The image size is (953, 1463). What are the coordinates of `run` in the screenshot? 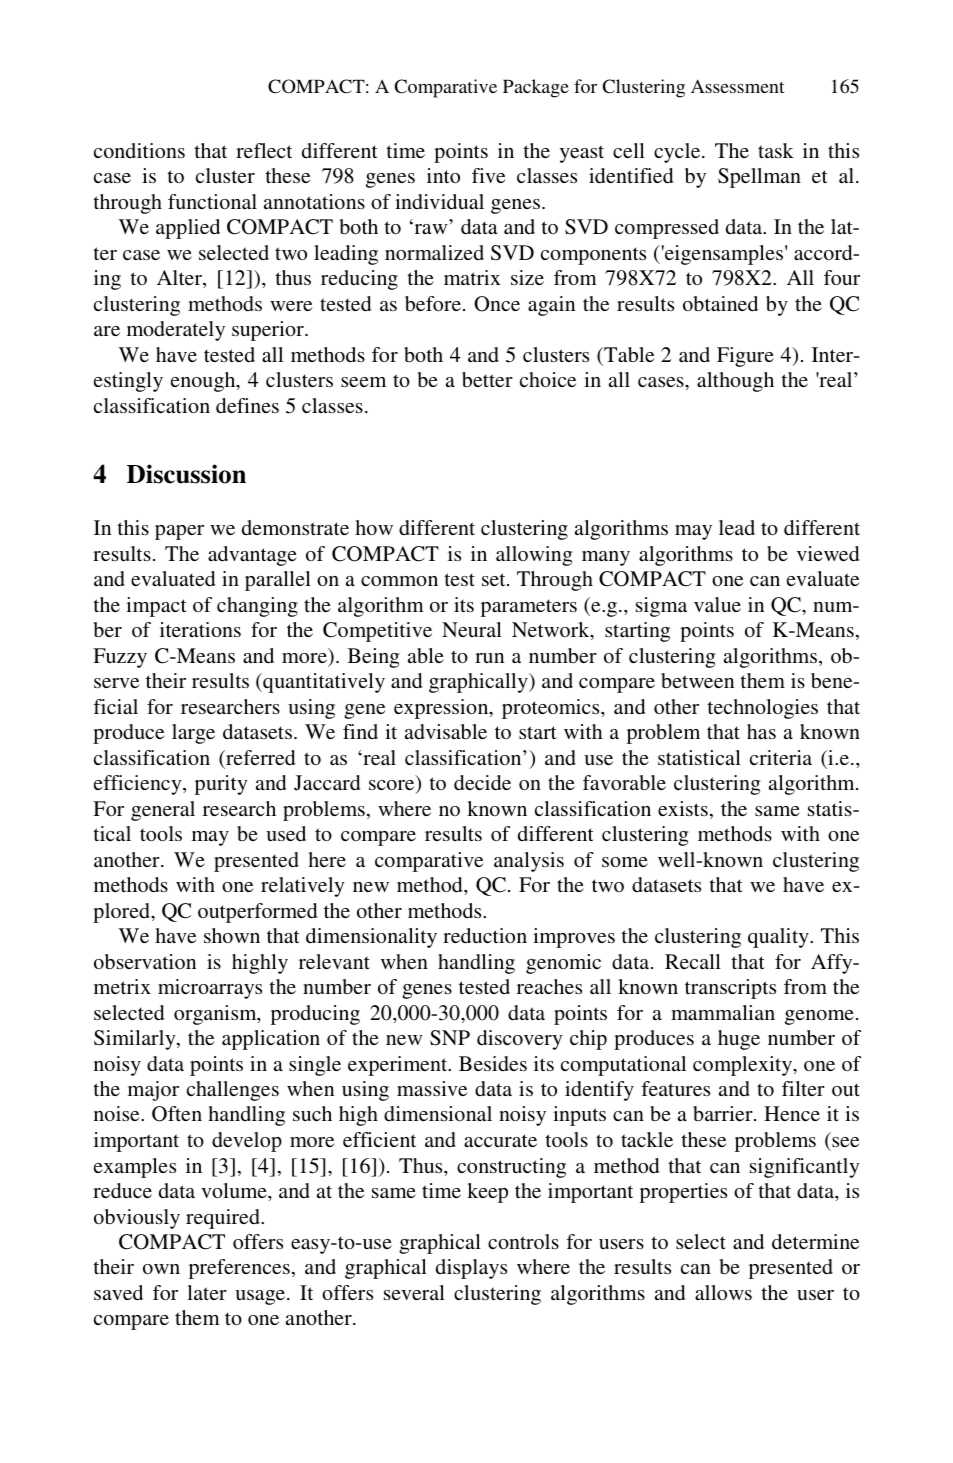 It's located at (489, 658).
